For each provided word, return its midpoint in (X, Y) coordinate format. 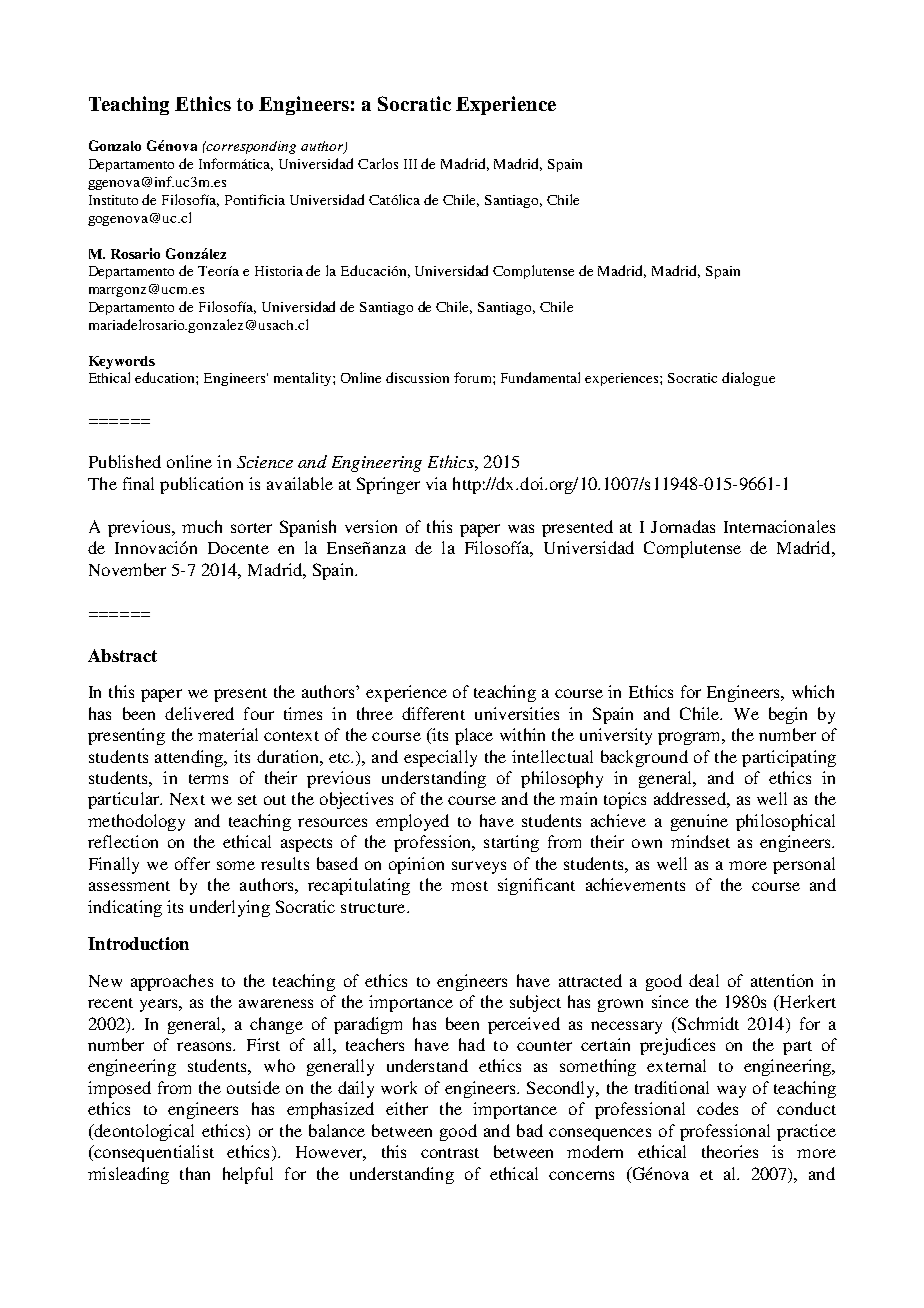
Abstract (122, 655)
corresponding (250, 147)
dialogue (748, 379)
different (433, 713)
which (813, 691)
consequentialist (153, 1153)
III (410, 164)
